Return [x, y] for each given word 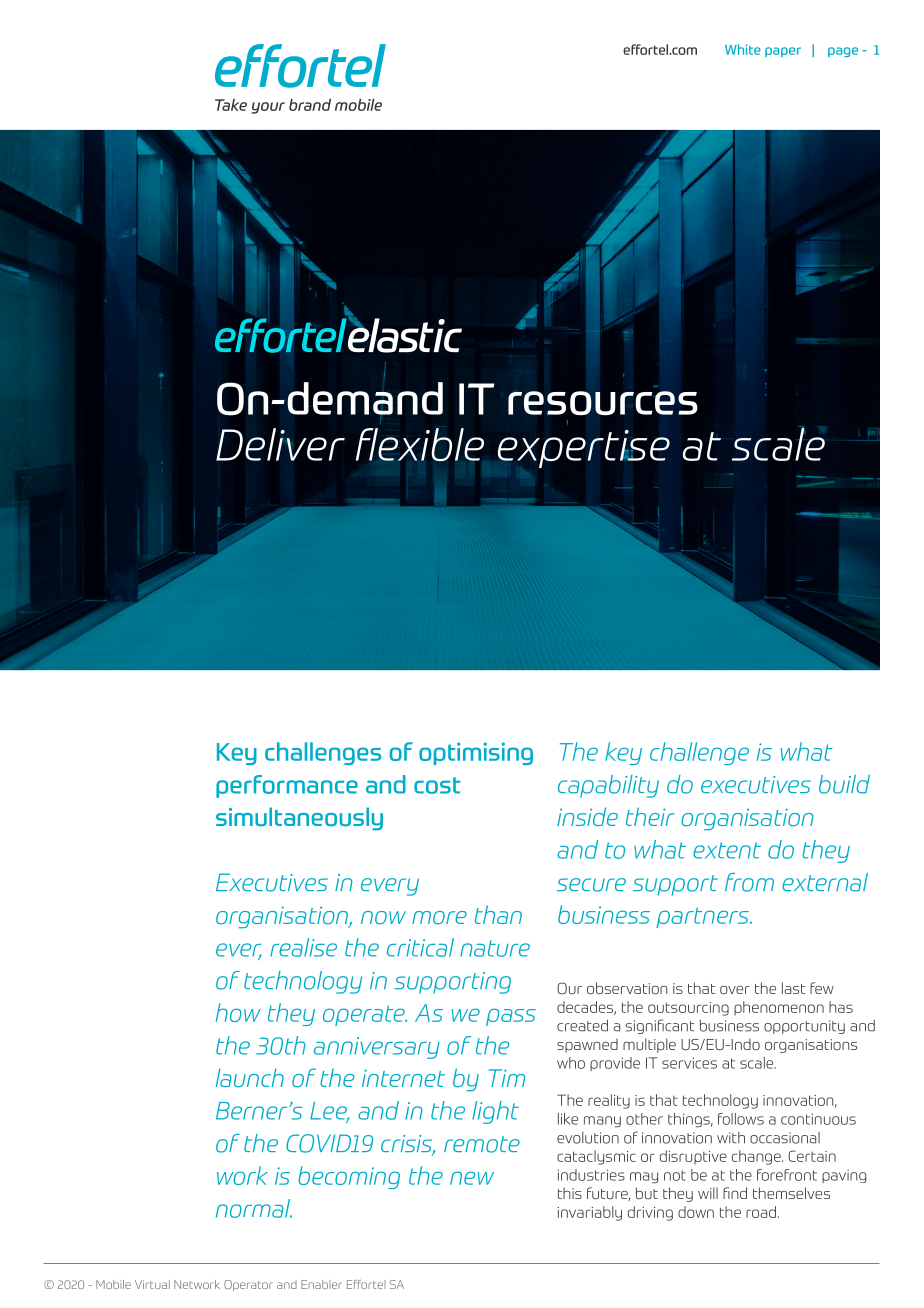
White [743, 49]
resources [603, 403]
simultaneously [299, 819]
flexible [420, 445]
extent [727, 850]
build [844, 784]
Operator [248, 1285]
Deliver [280, 444]
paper [783, 52]
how [238, 1012]
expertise [584, 449]
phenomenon [779, 1008]
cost [437, 785]
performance [287, 786]
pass [511, 1017]
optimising [476, 753]
